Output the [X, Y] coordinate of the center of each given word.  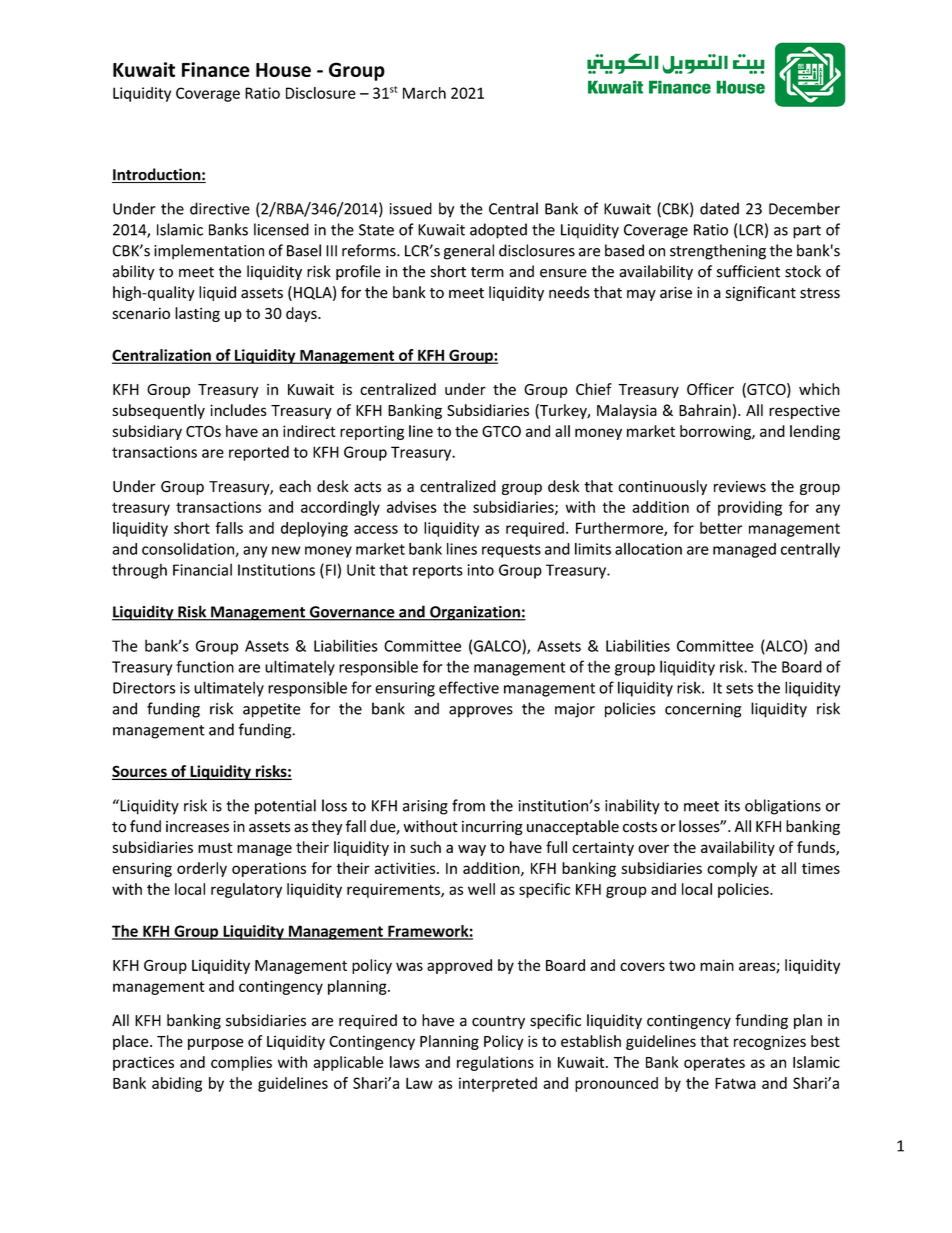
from [468, 805]
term [487, 272]
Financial [202, 569]
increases [197, 827]
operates [714, 1064]
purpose [216, 1044]
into [480, 570]
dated [719, 208]
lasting [197, 314]
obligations [783, 807]
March [424, 93]
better [721, 528]
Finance [216, 69]
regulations [495, 1063]
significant [761, 293]
